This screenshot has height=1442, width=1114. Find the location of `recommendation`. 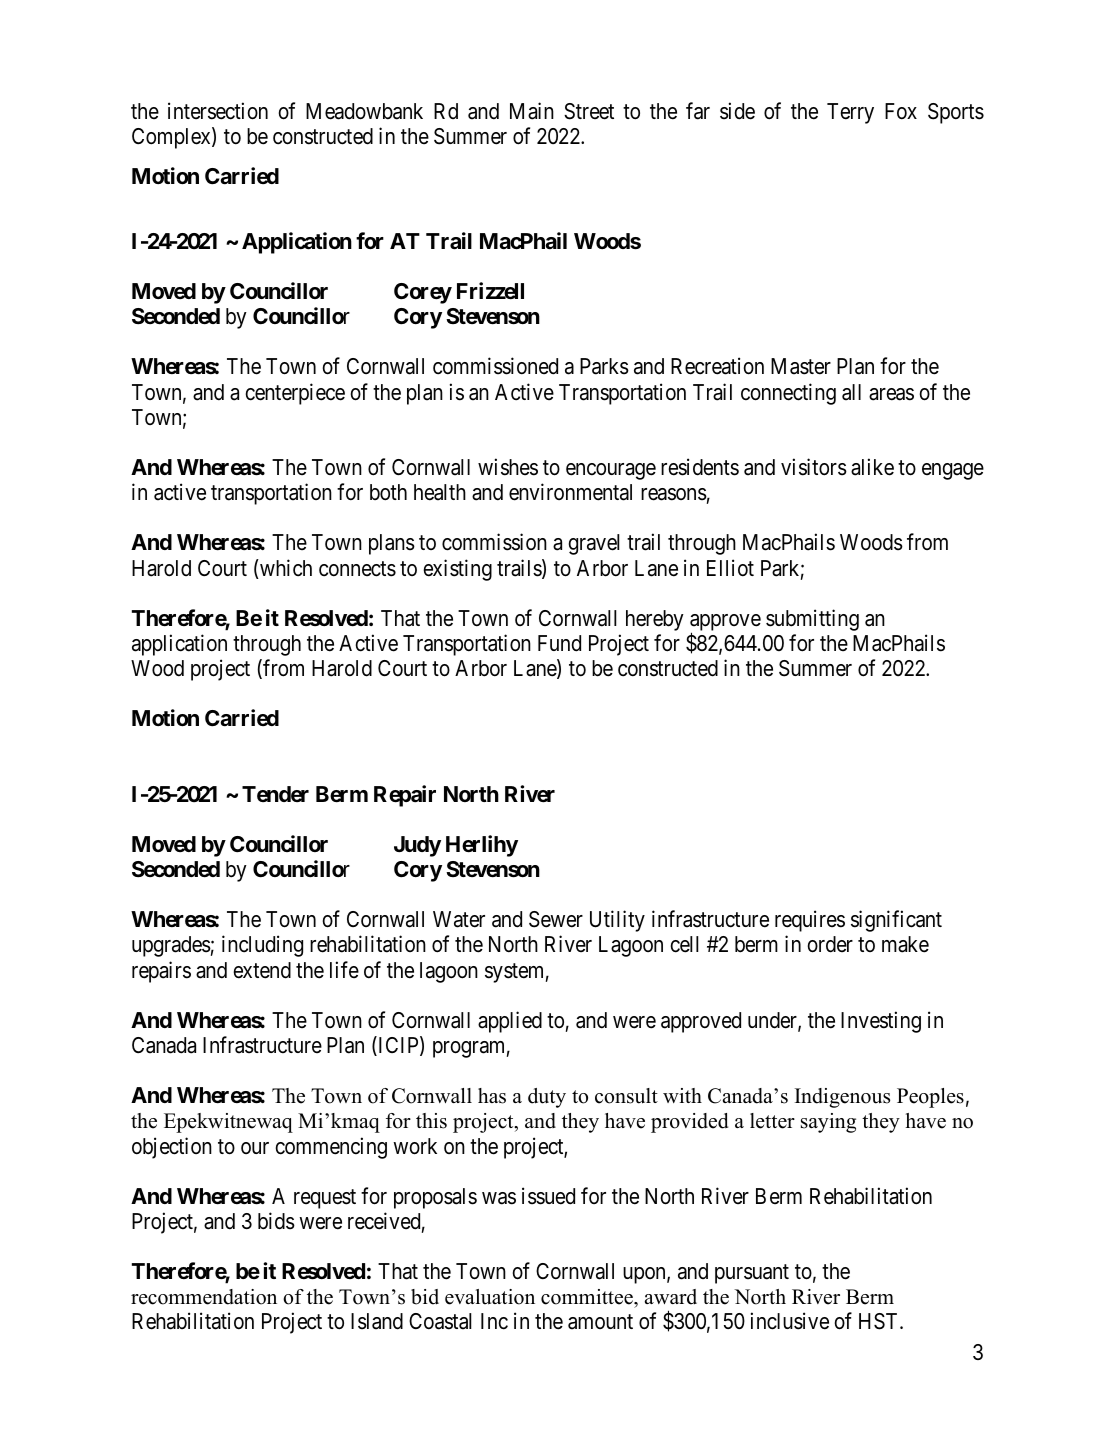

recommendation is located at coordinates (204, 1297).
